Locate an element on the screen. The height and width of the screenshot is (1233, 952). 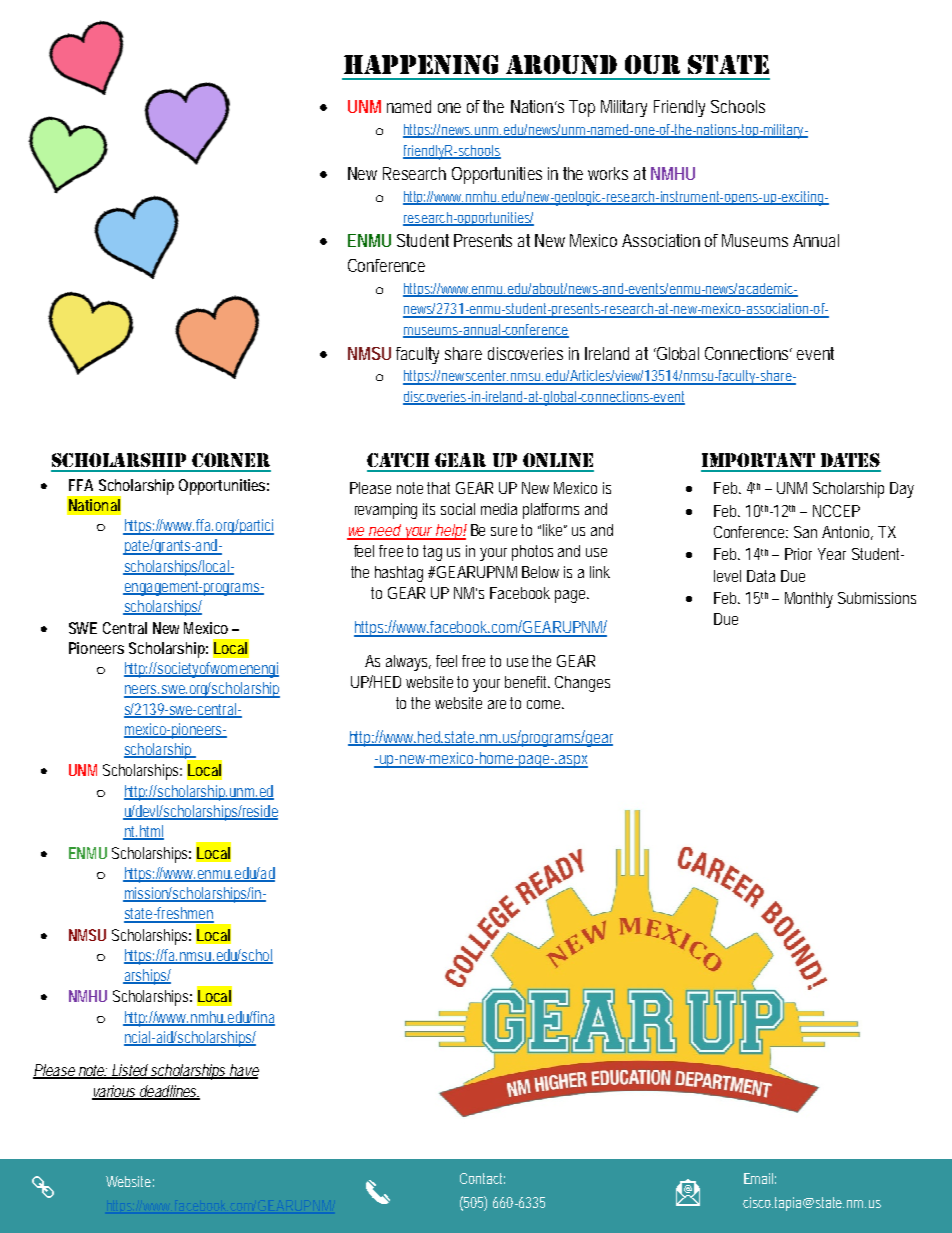
media is located at coordinates (499, 509).
